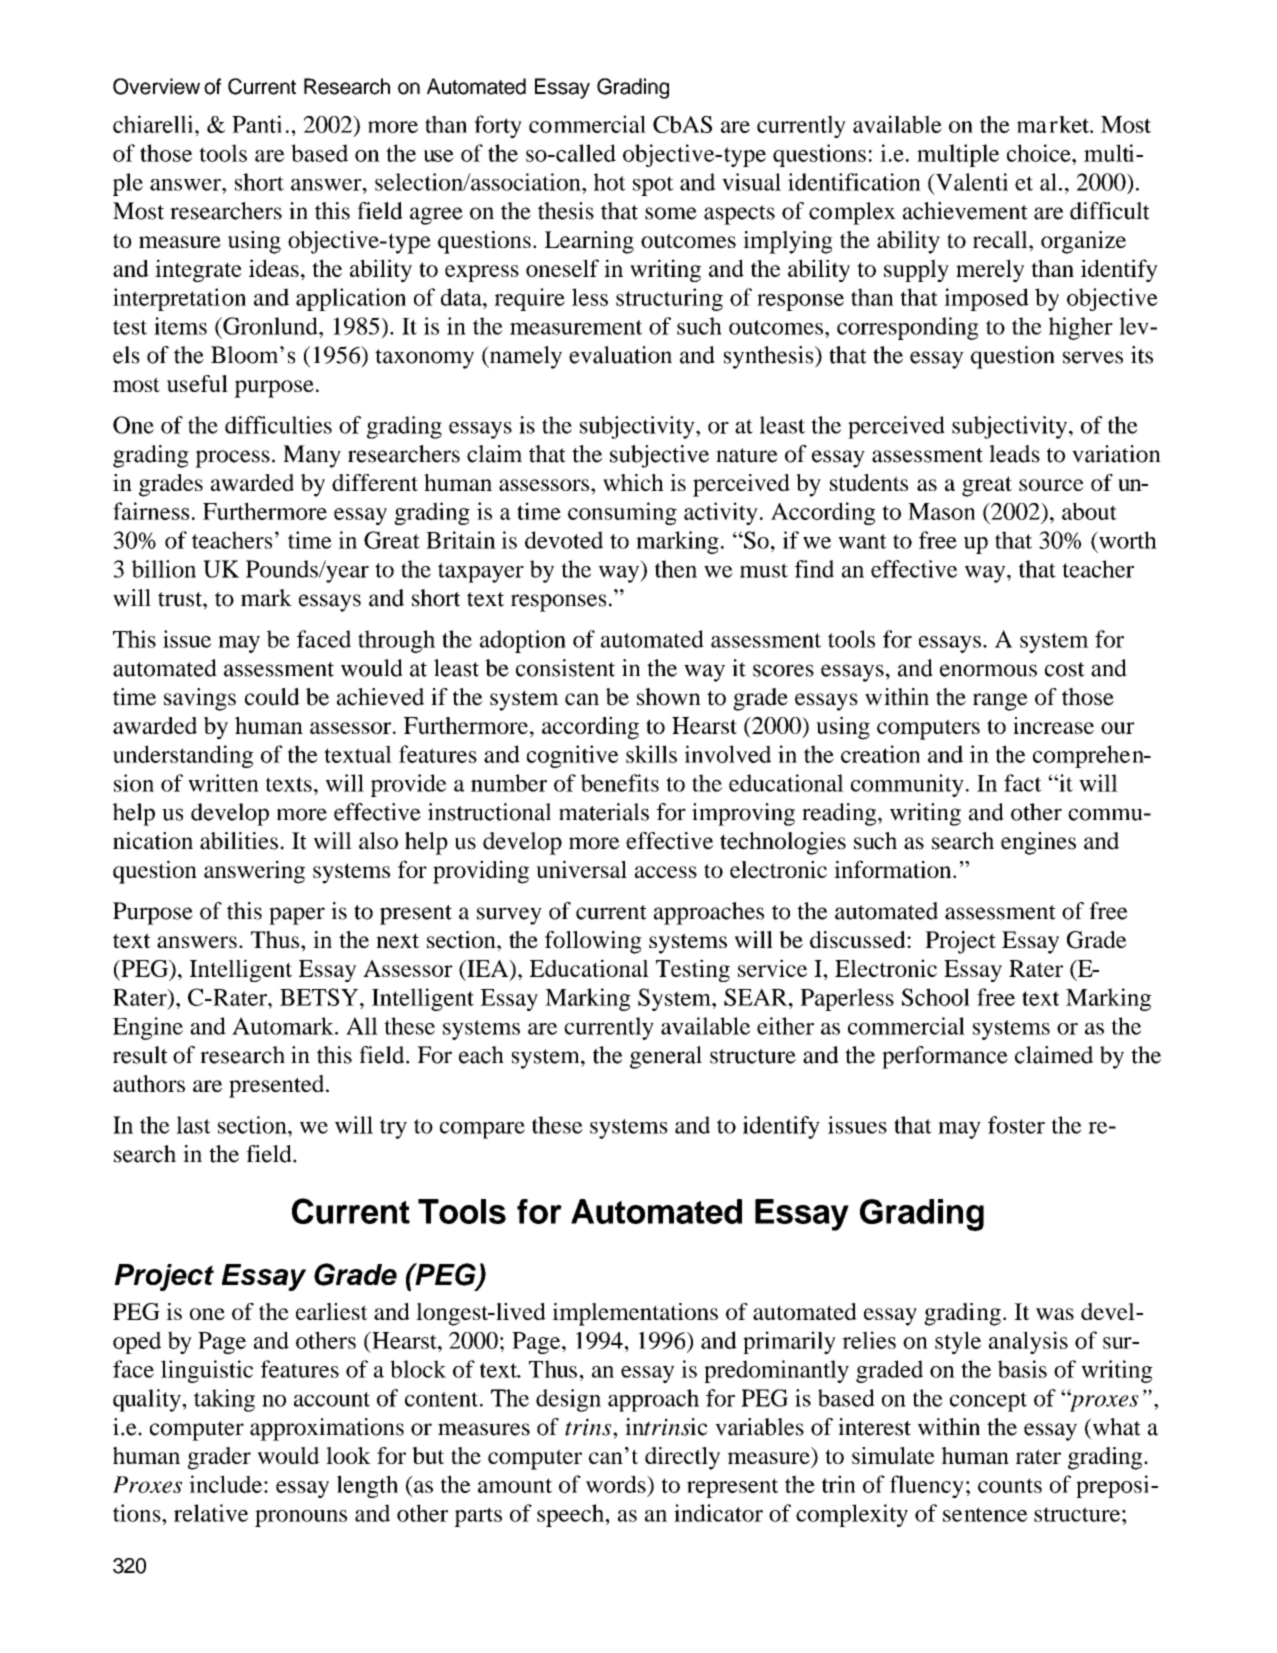  Describe the element at coordinates (1014, 454) in the screenshot. I see `leads` at that location.
